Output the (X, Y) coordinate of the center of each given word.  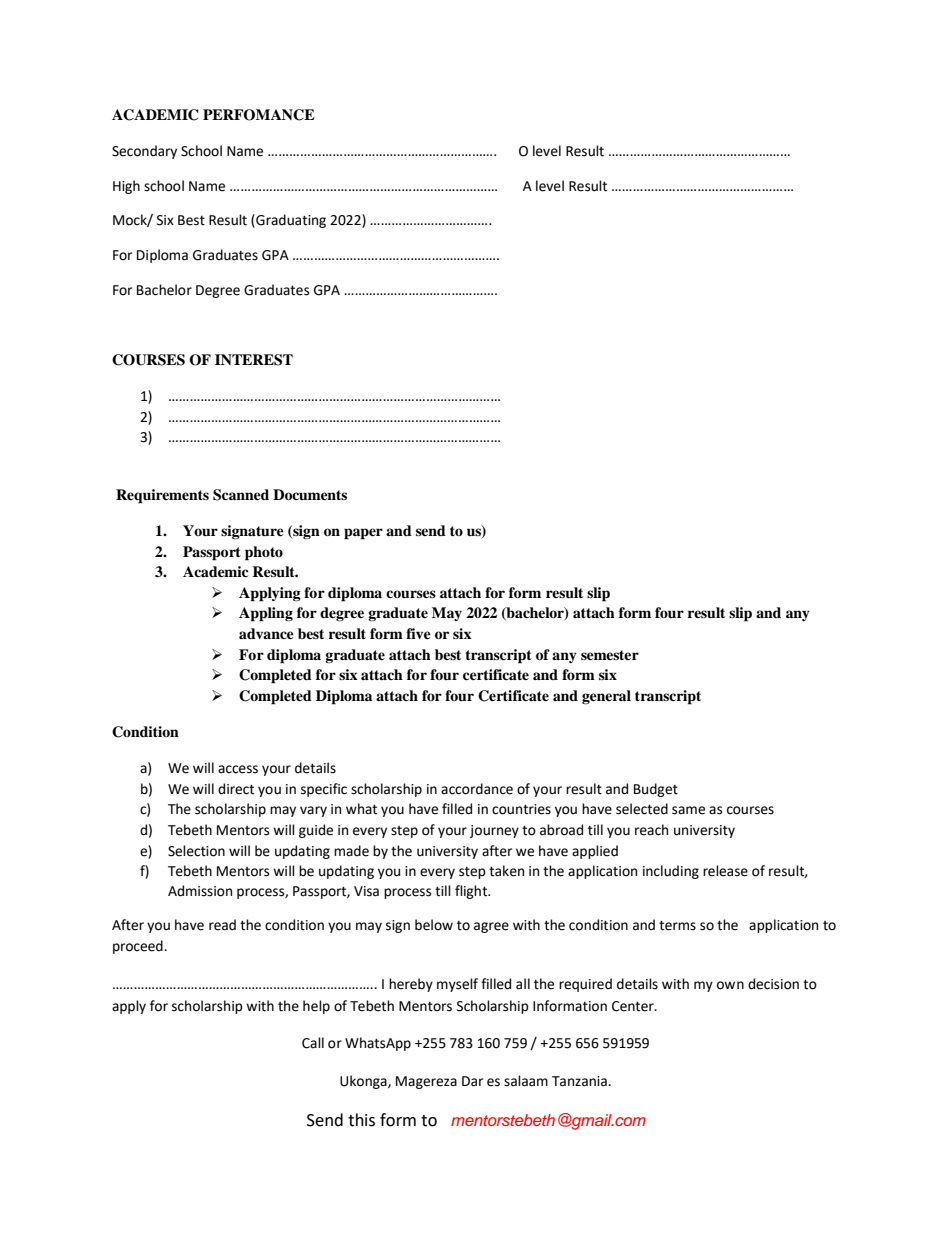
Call (313, 1043)
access (238, 769)
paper (363, 534)
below (434, 925)
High (126, 187)
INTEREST (254, 360)
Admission (200, 891)
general (606, 697)
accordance (477, 789)
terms (677, 925)
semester (610, 655)
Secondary (144, 152)
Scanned (241, 495)
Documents (310, 494)
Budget (656, 790)
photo (264, 553)
